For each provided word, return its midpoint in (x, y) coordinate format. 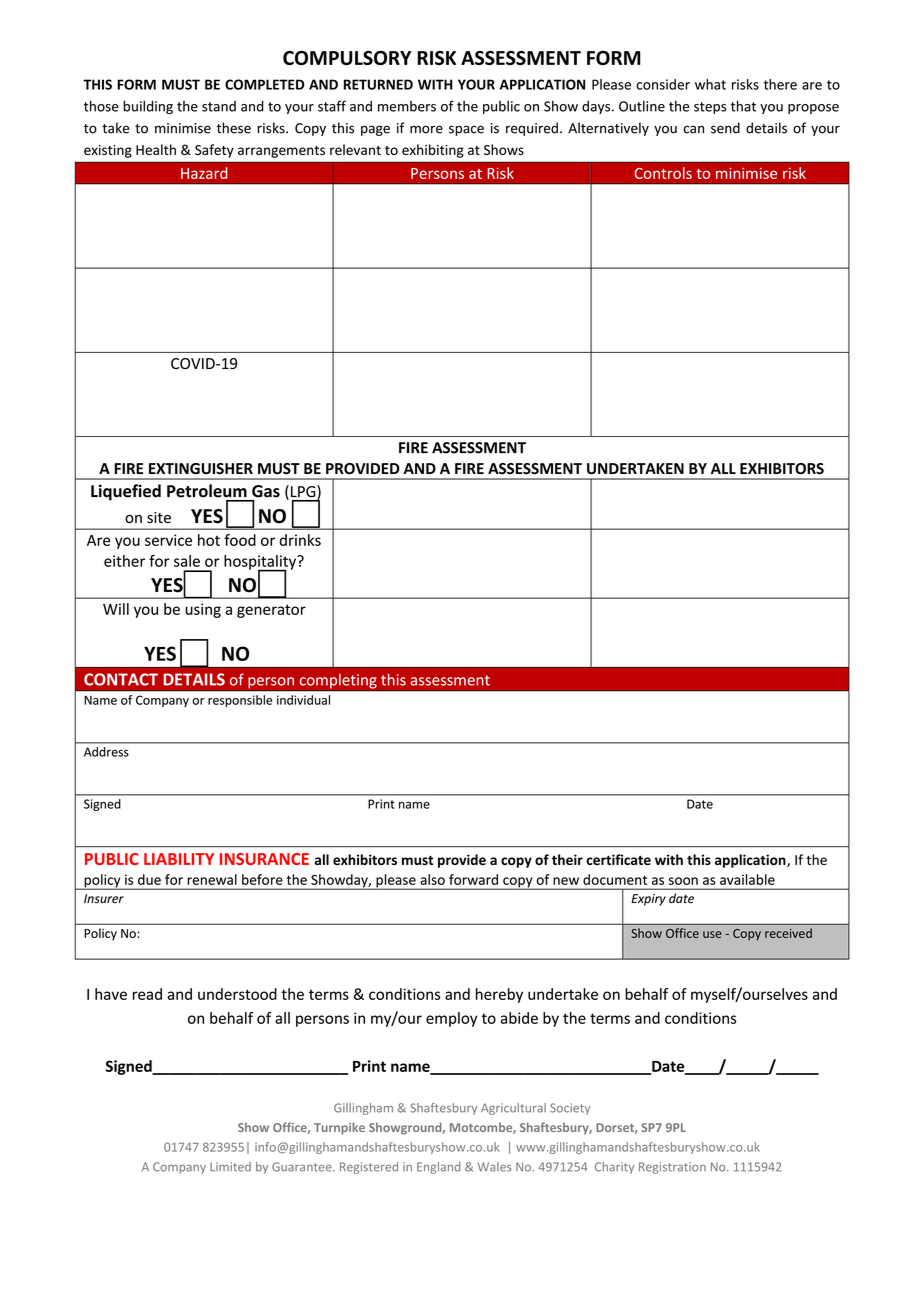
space (466, 130)
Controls (663, 173)
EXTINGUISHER (201, 469)
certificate (618, 859)
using (203, 610)
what (710, 84)
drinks (300, 540)
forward (473, 879)
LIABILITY (179, 859)
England (438, 1168)
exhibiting (433, 151)
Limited (230, 1167)
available (747, 879)
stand (219, 106)
